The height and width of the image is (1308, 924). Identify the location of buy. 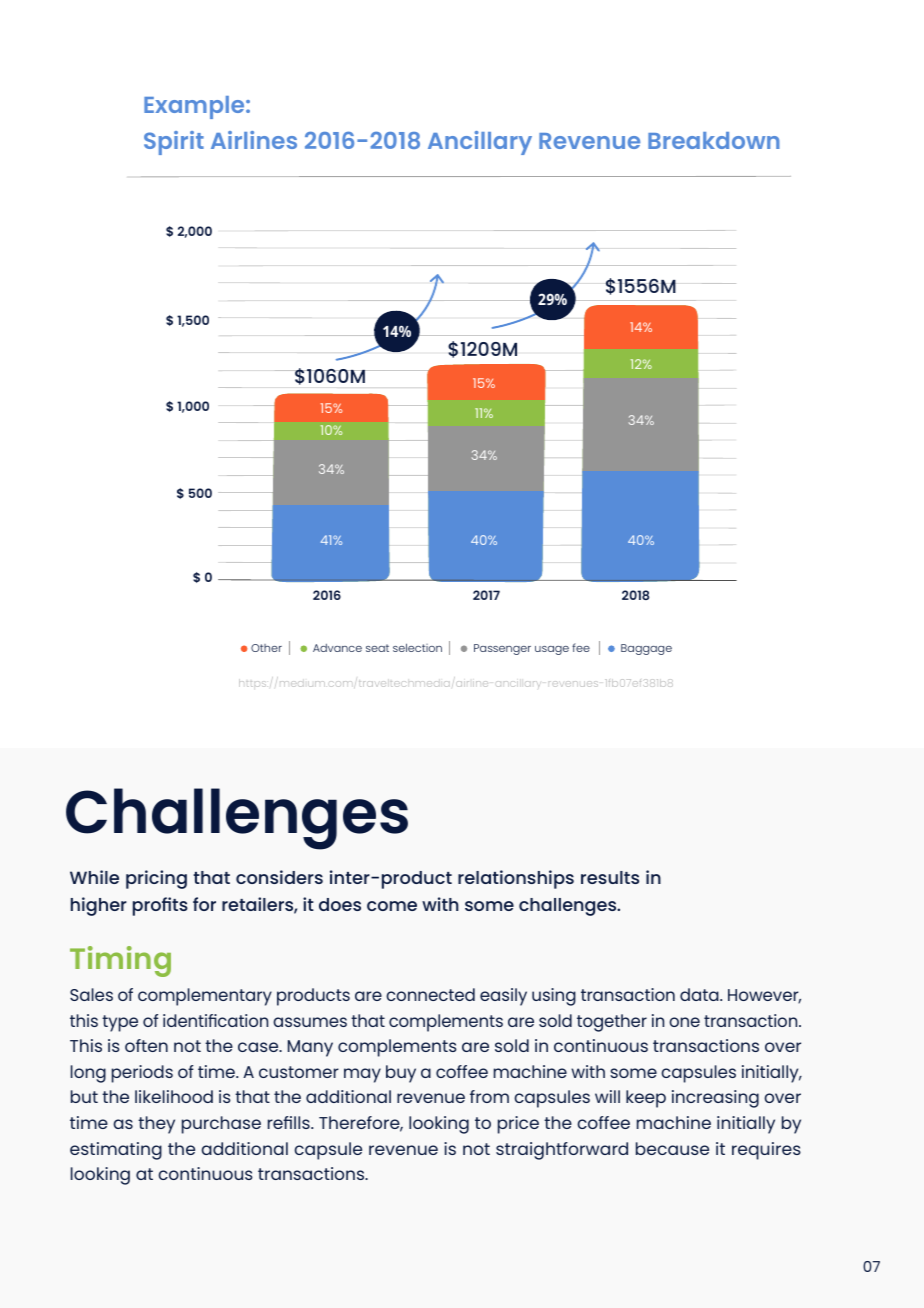
(401, 1074).
